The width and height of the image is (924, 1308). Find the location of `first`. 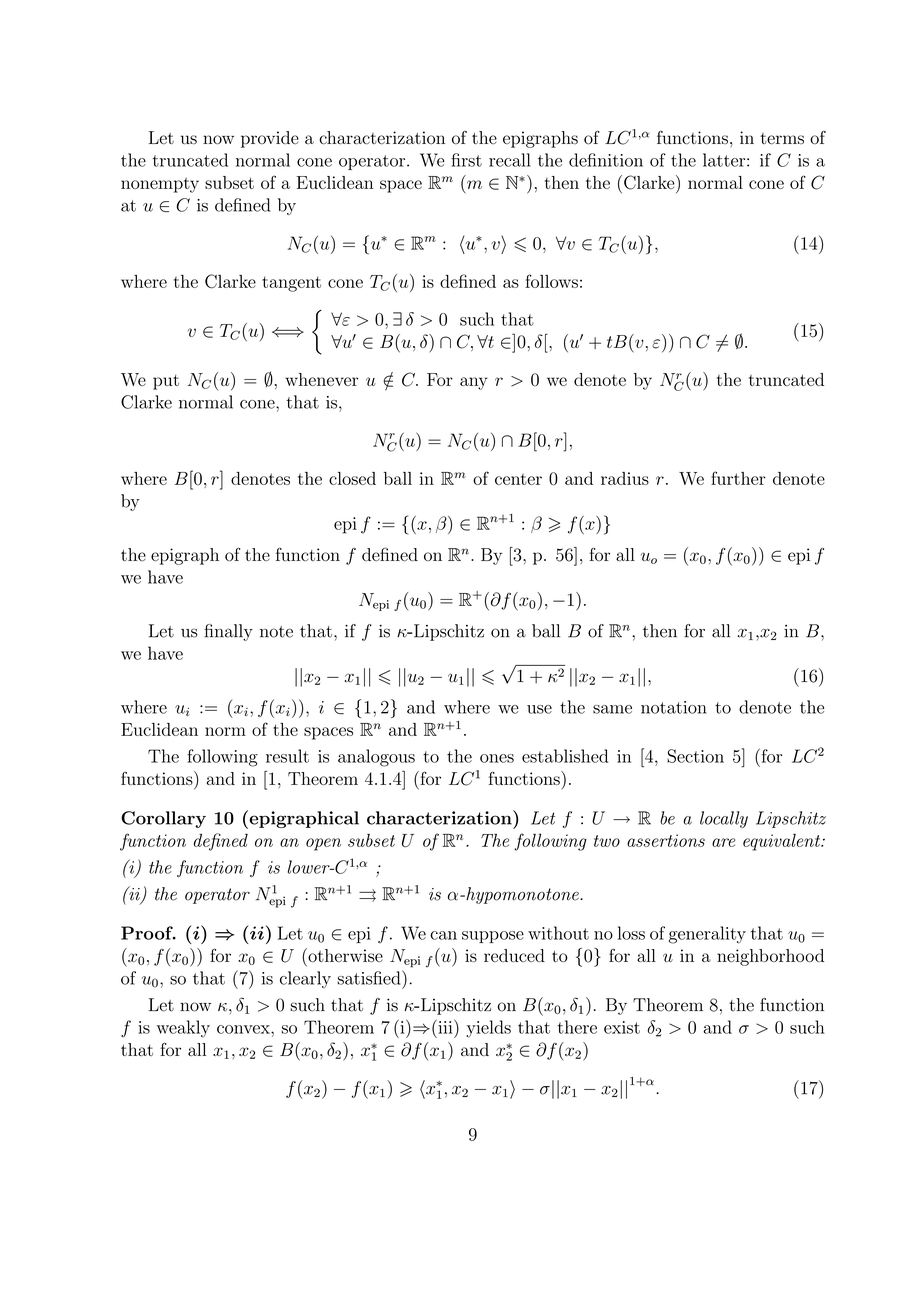

first is located at coordinates (466, 160).
